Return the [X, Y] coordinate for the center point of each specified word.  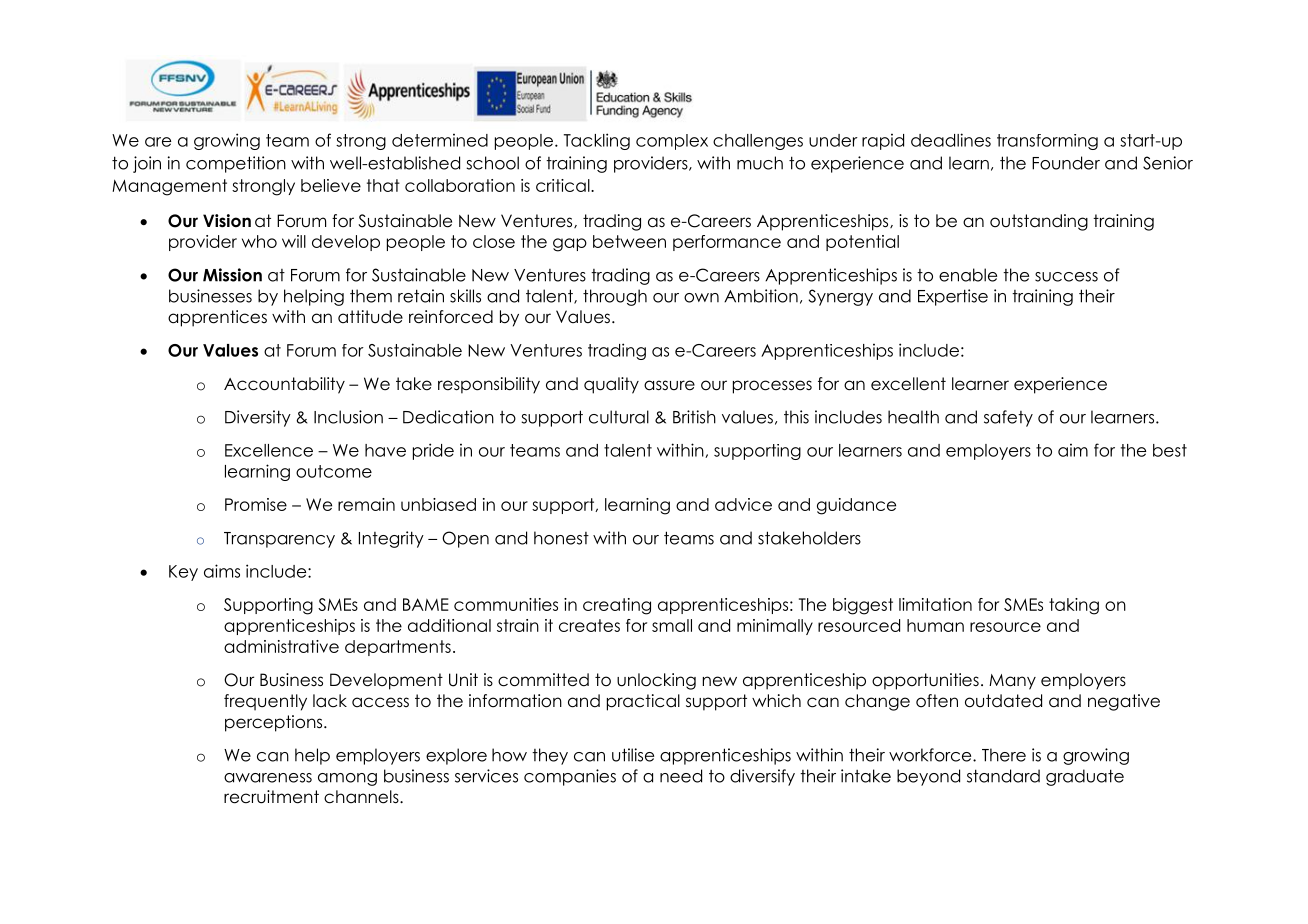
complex [672, 142]
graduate [1085, 777]
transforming [1047, 142]
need [681, 776]
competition [236, 164]
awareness [268, 778]
